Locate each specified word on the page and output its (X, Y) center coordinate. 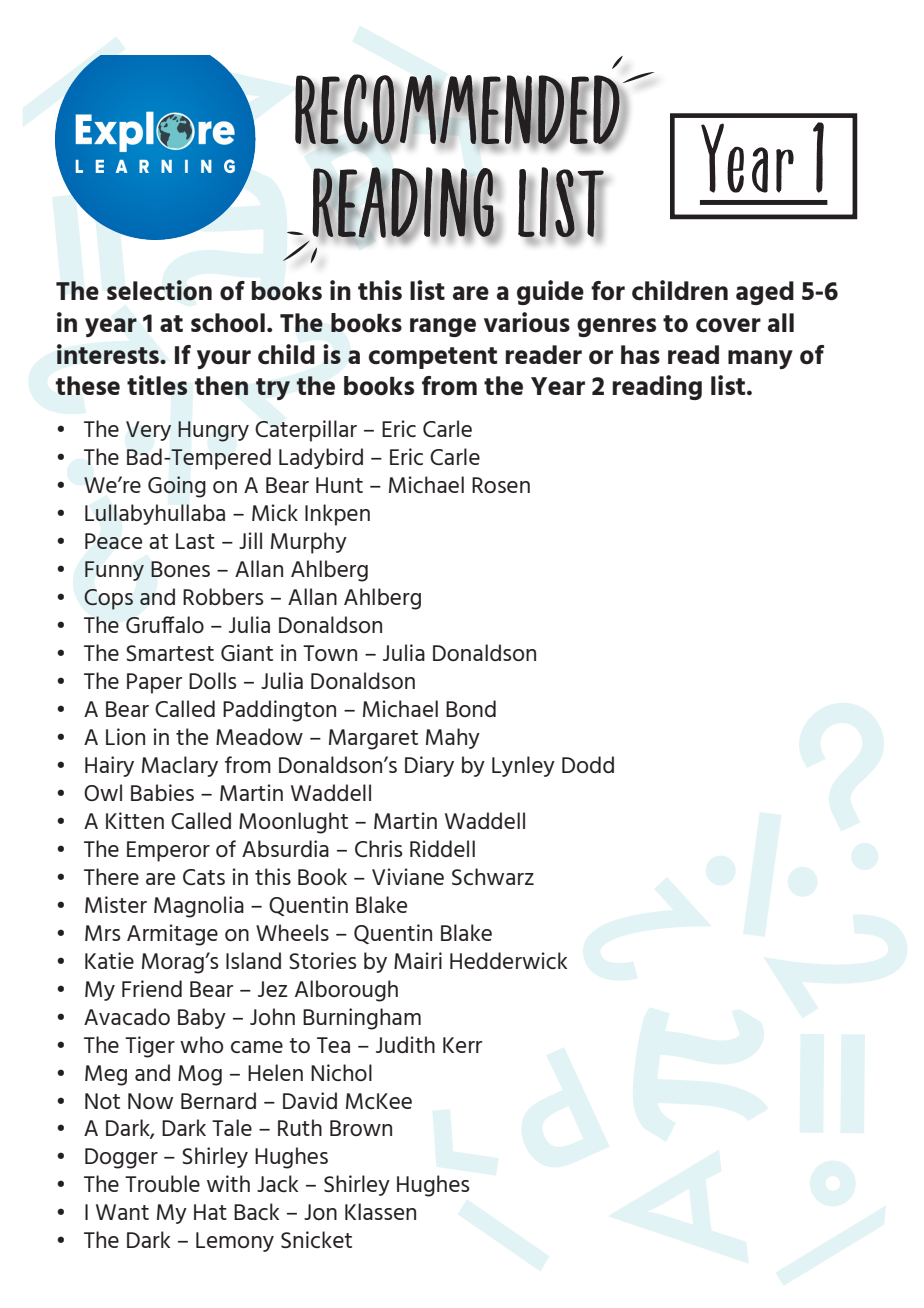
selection (159, 290)
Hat (210, 1212)
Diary (429, 766)
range (443, 327)
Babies (162, 792)
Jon (320, 1212)
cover (728, 325)
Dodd (588, 764)
